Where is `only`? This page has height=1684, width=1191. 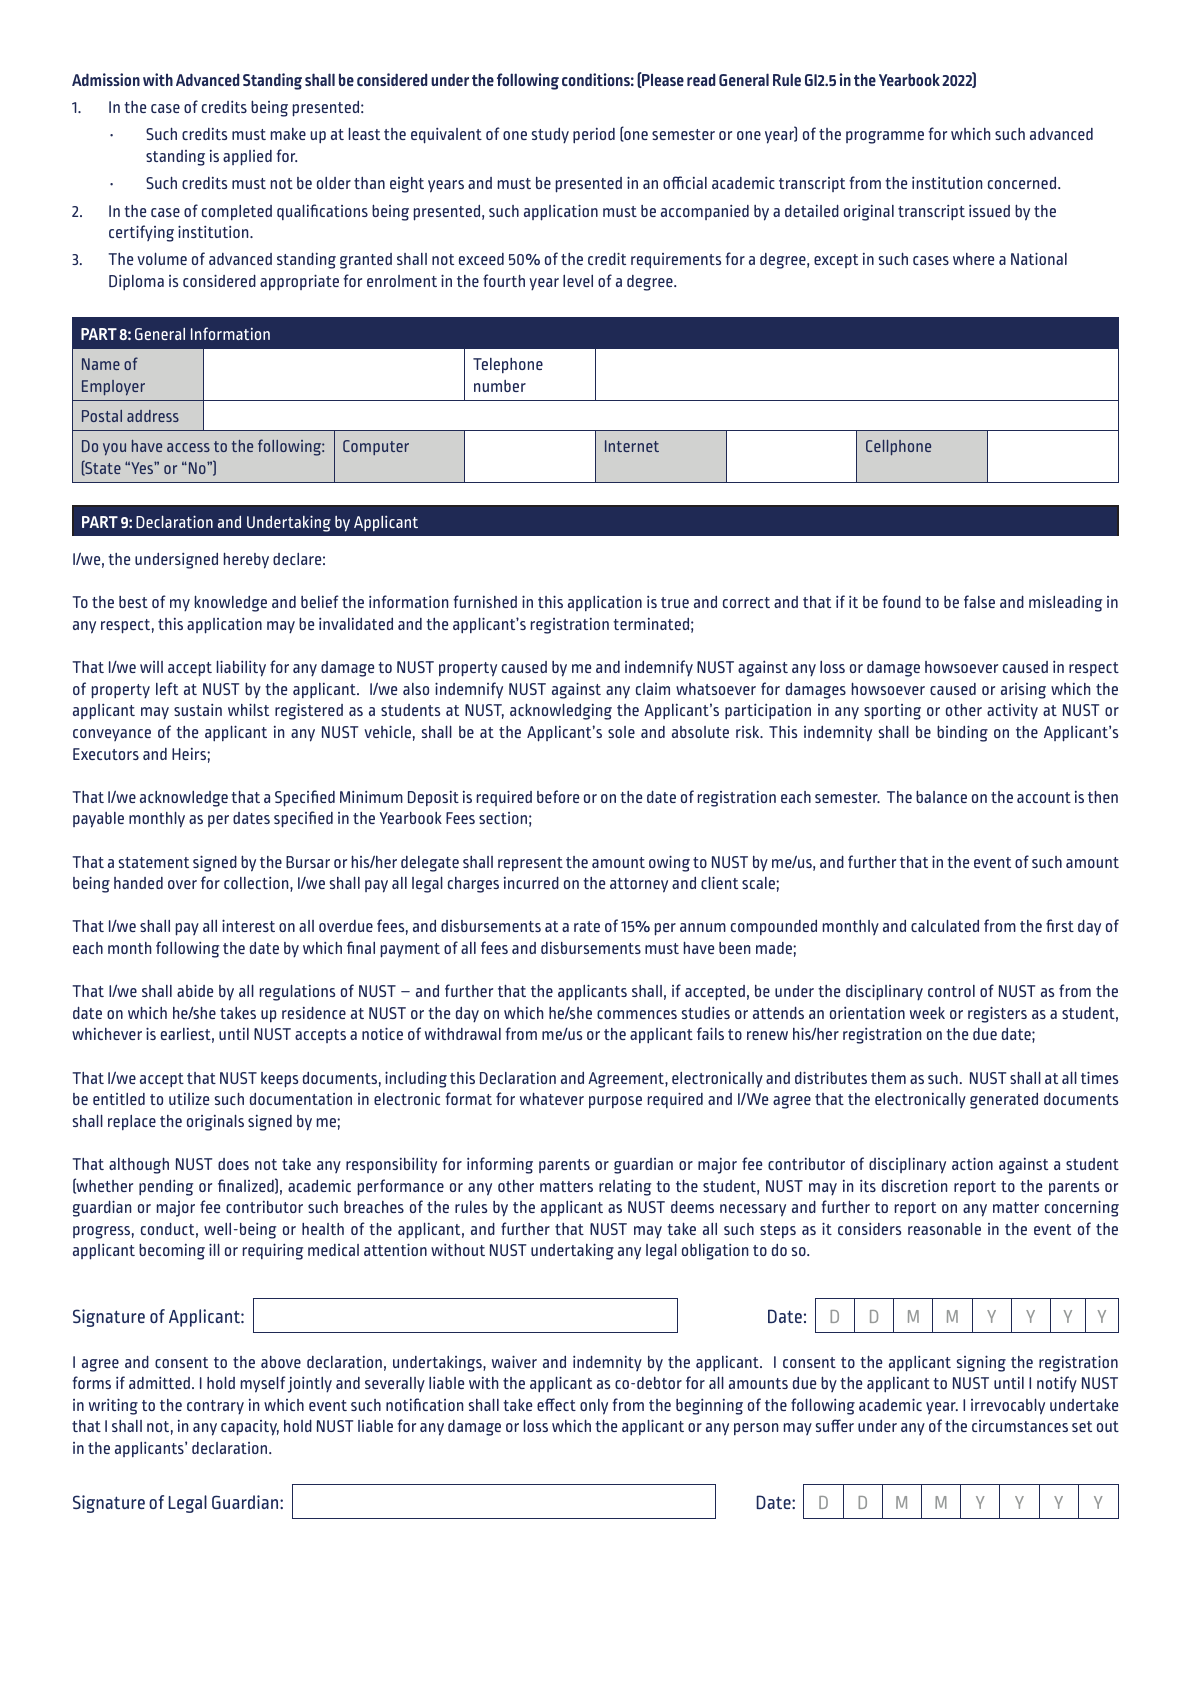 only is located at coordinates (594, 1407).
